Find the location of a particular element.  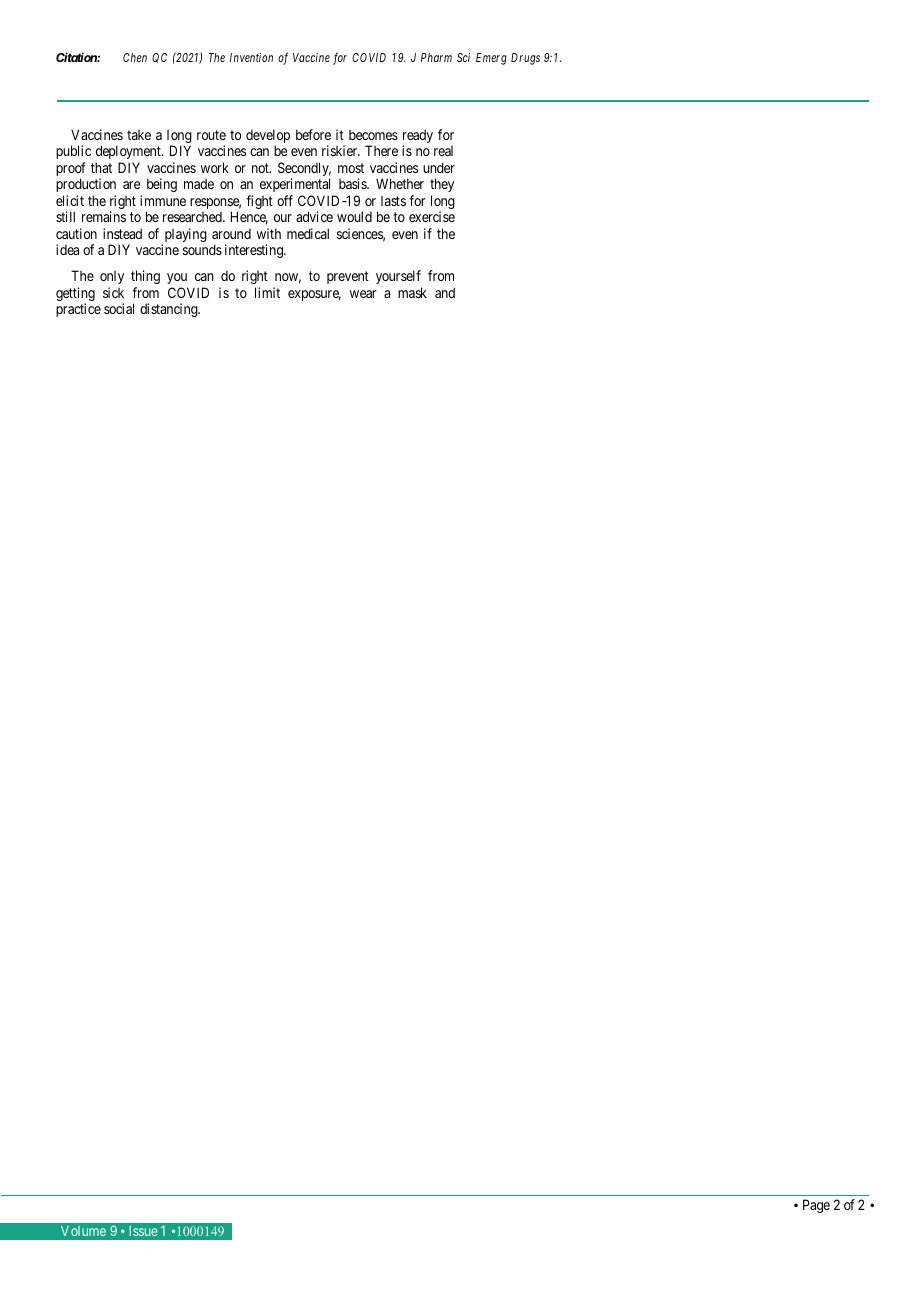

exposure is located at coordinates (314, 295).
